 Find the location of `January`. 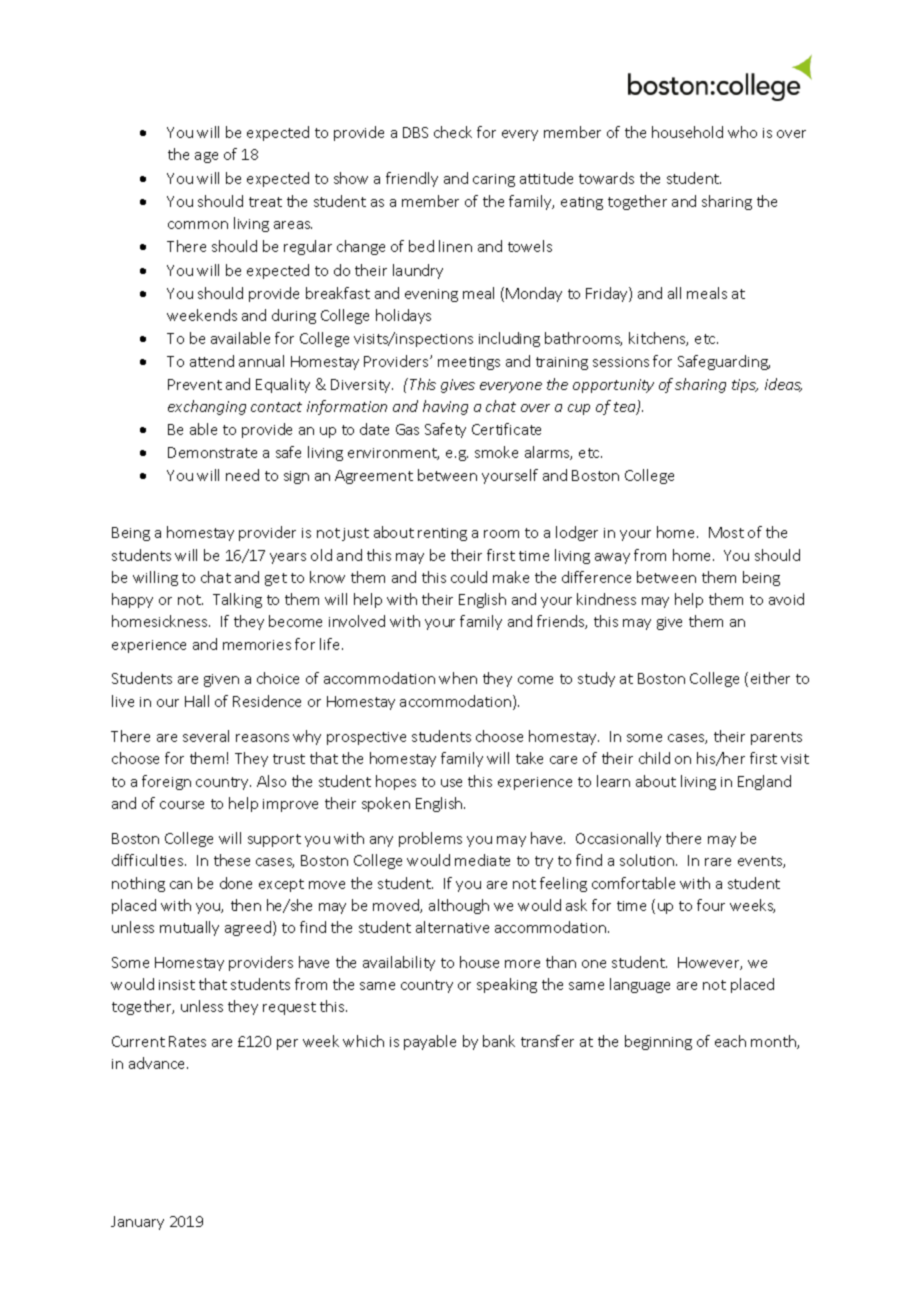

January is located at coordinates (137, 1223).
